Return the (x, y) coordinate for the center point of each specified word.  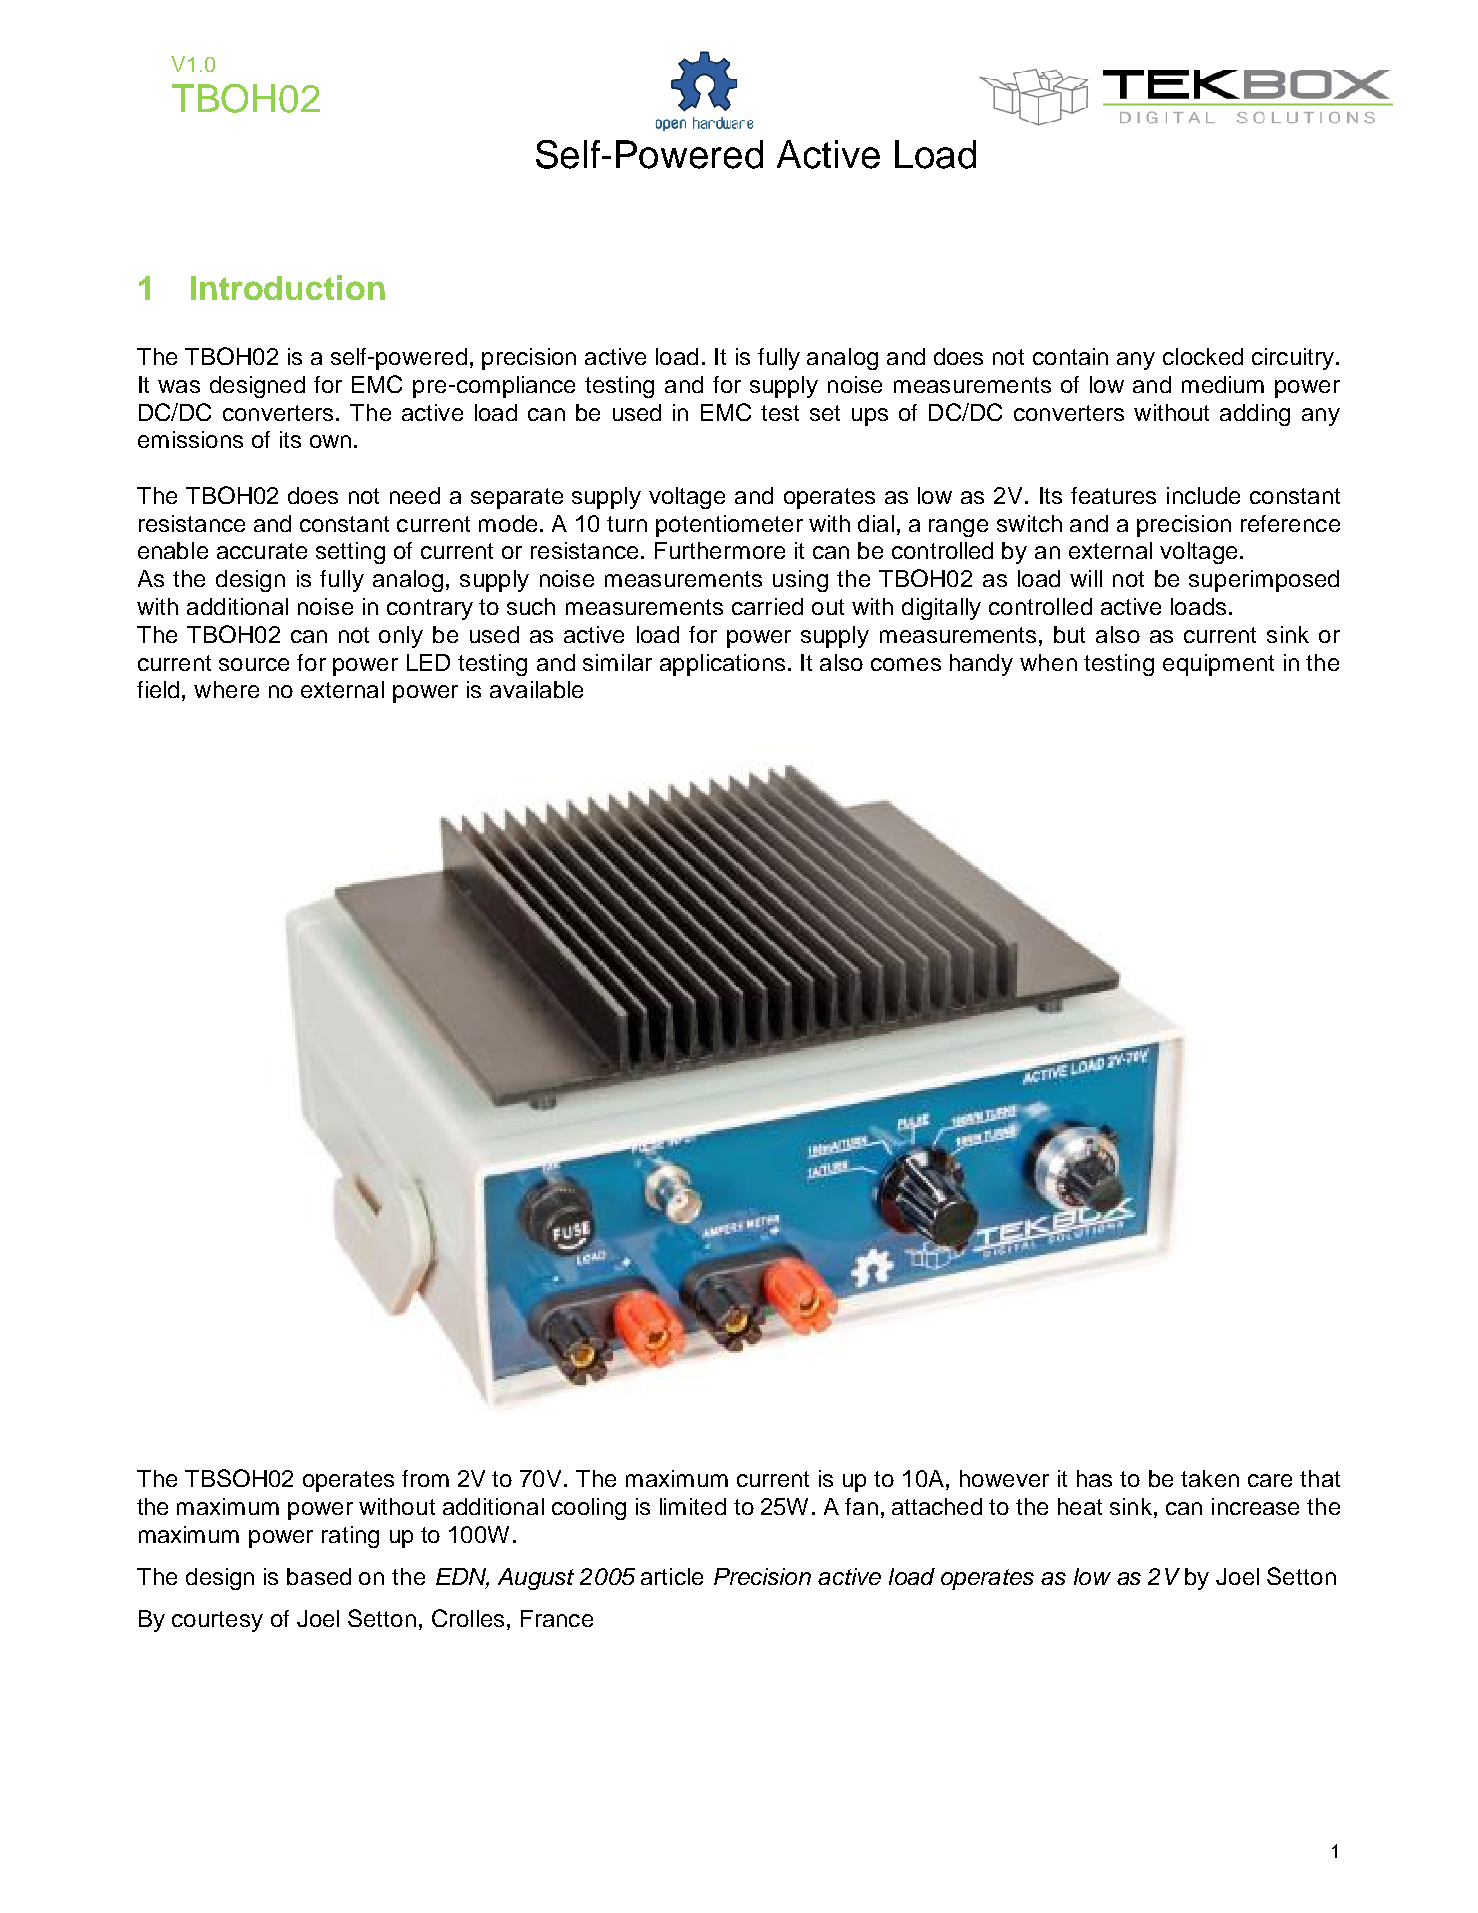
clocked (1203, 356)
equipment (1218, 665)
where (226, 689)
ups (870, 417)
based (319, 1576)
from (425, 1478)
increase (1255, 1506)
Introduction (288, 287)
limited (693, 1506)
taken (1210, 1478)
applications (722, 665)
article (672, 1576)
